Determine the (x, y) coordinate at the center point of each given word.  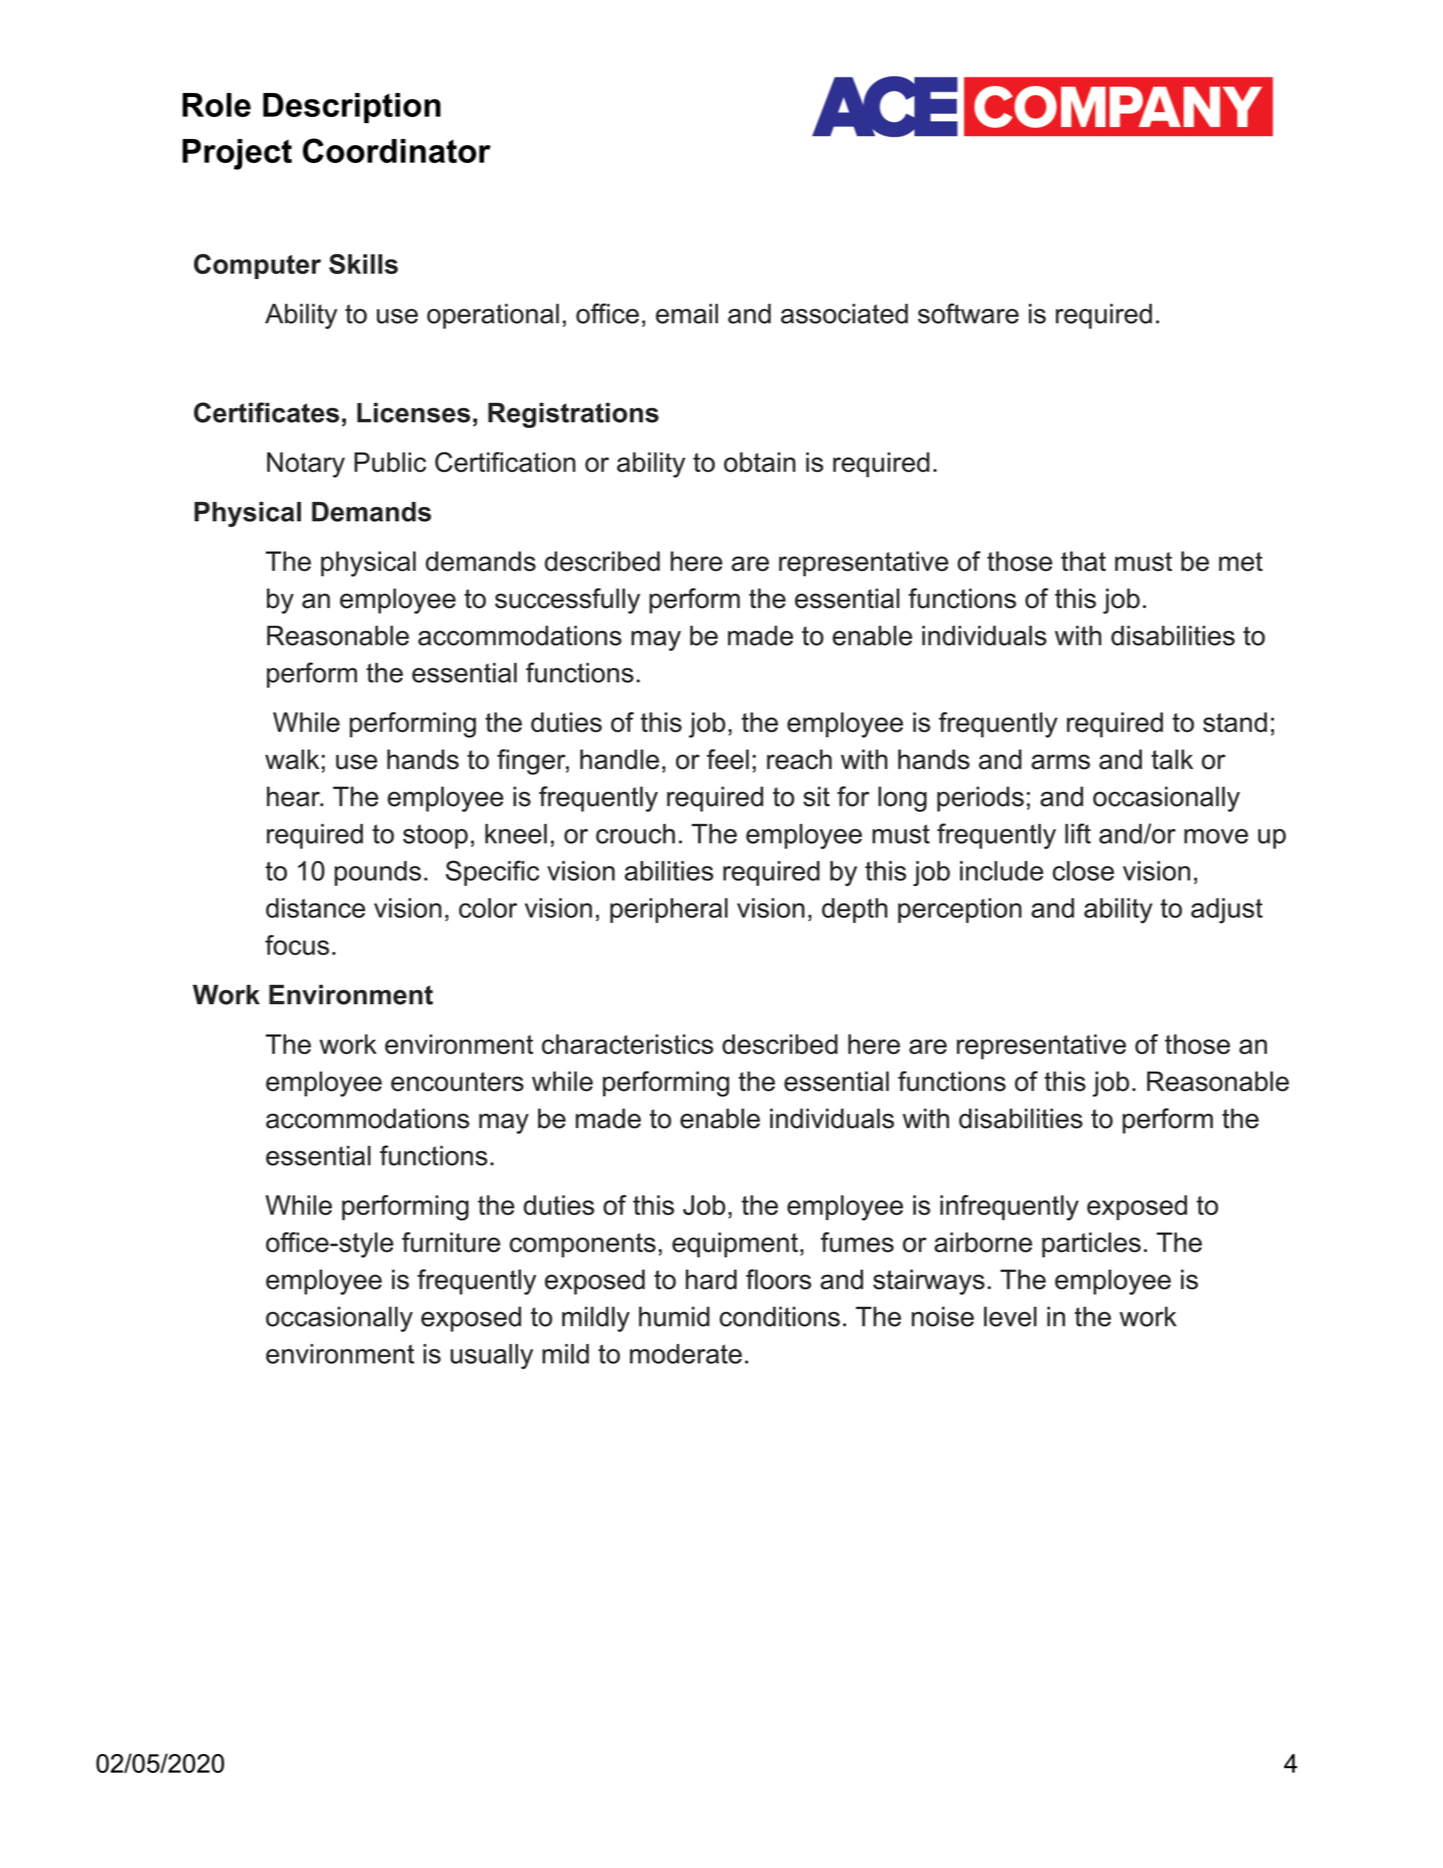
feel (728, 759)
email (687, 314)
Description (352, 108)
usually (491, 1356)
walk (292, 759)
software (968, 313)
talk (1172, 759)
